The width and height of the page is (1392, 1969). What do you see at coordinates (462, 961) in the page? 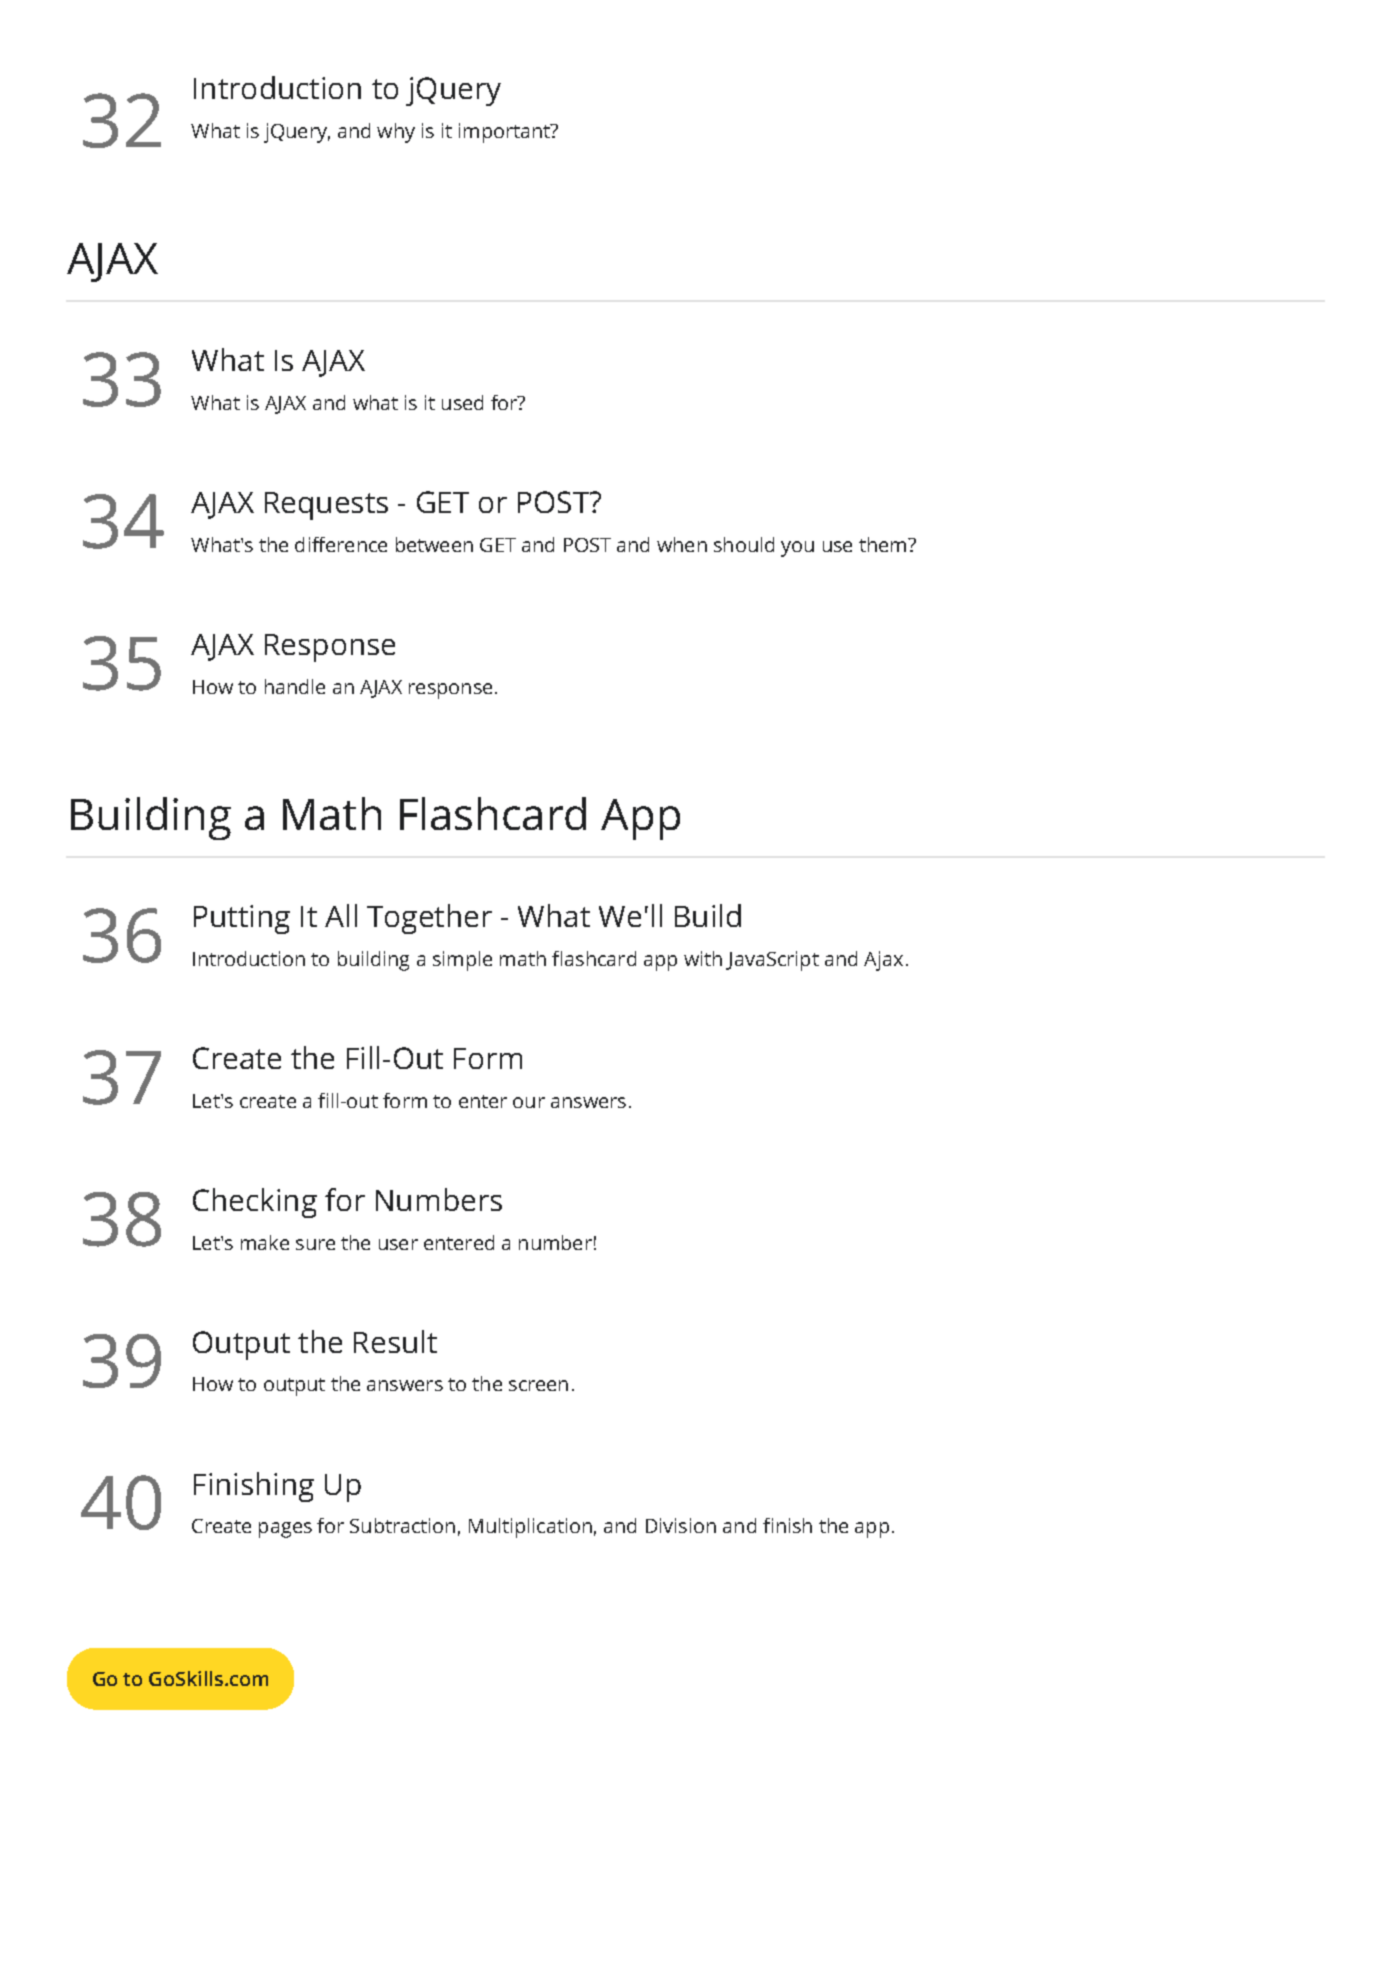
I see `simple` at bounding box center [462, 961].
